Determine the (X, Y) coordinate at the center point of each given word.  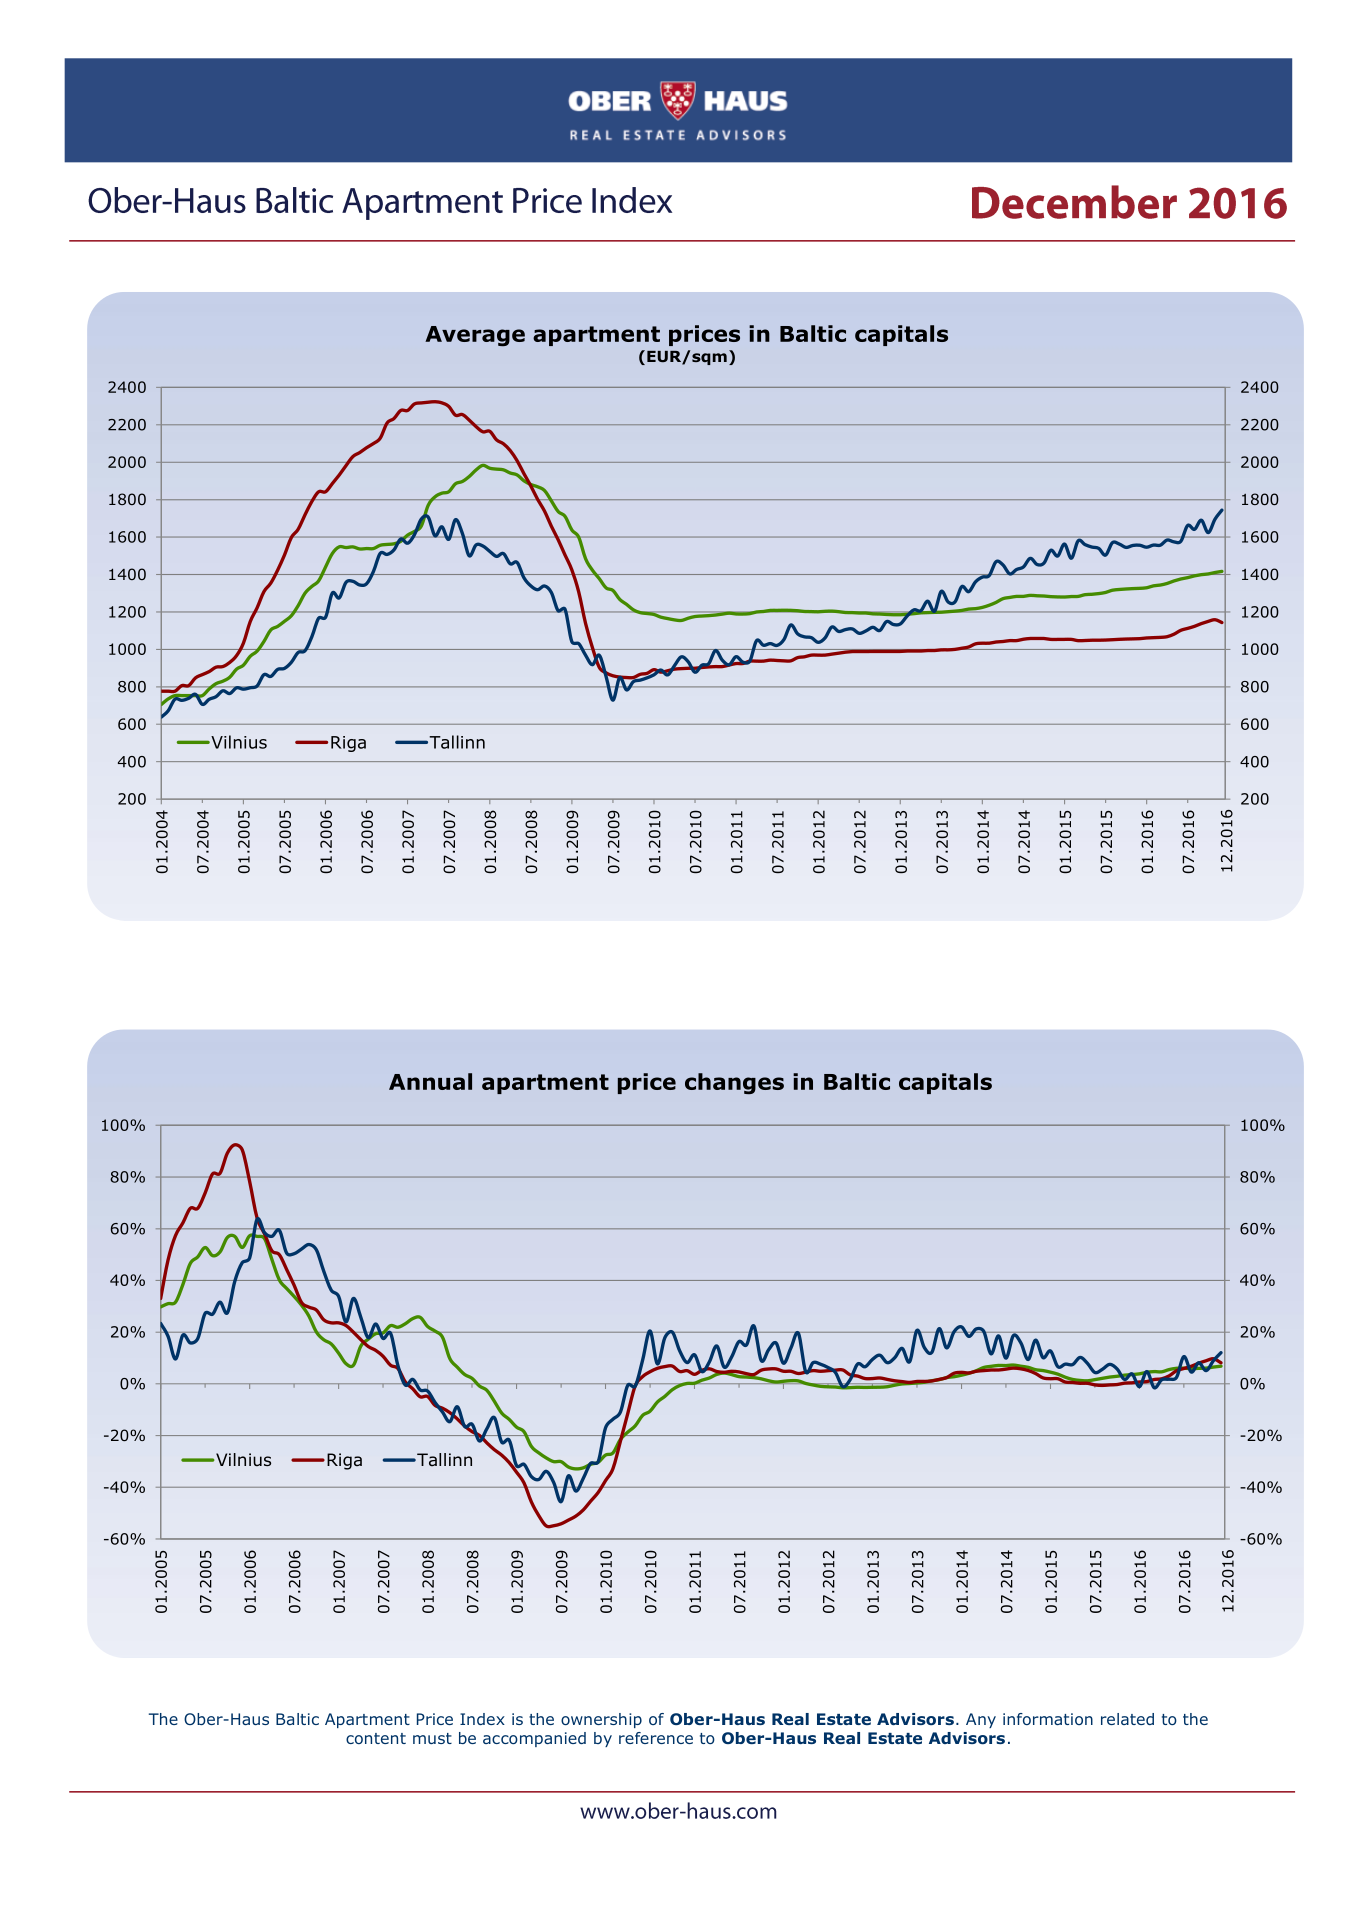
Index (482, 1719)
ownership (601, 1720)
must (432, 1738)
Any (981, 1720)
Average (475, 336)
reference (656, 1738)
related (1127, 1719)
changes (734, 1083)
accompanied (534, 1739)
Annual (430, 1081)
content (376, 1738)
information (1048, 1719)
